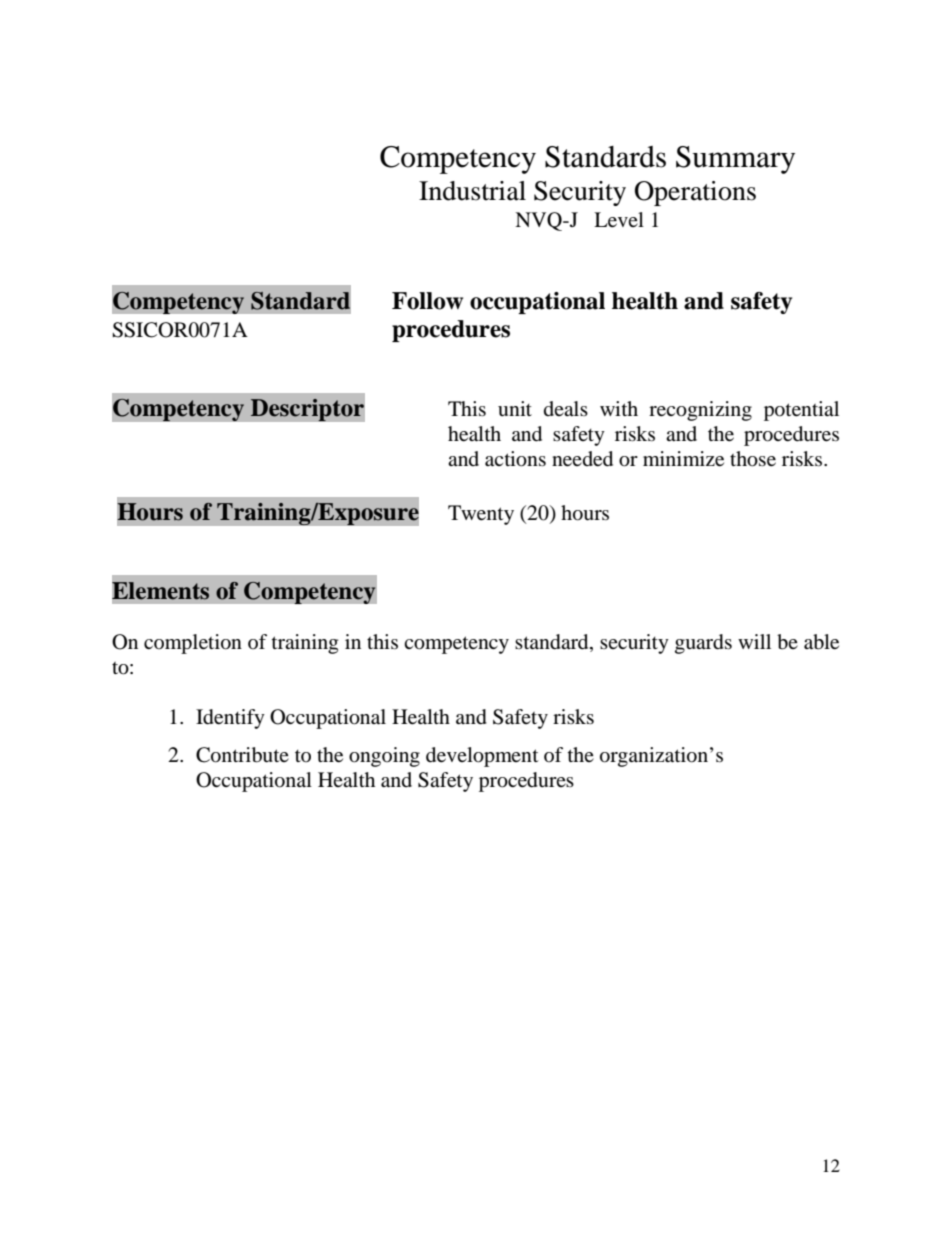 This screenshot has height=1233, width=952. Describe the element at coordinates (472, 191) in the screenshot. I see `Industrial` at that location.
